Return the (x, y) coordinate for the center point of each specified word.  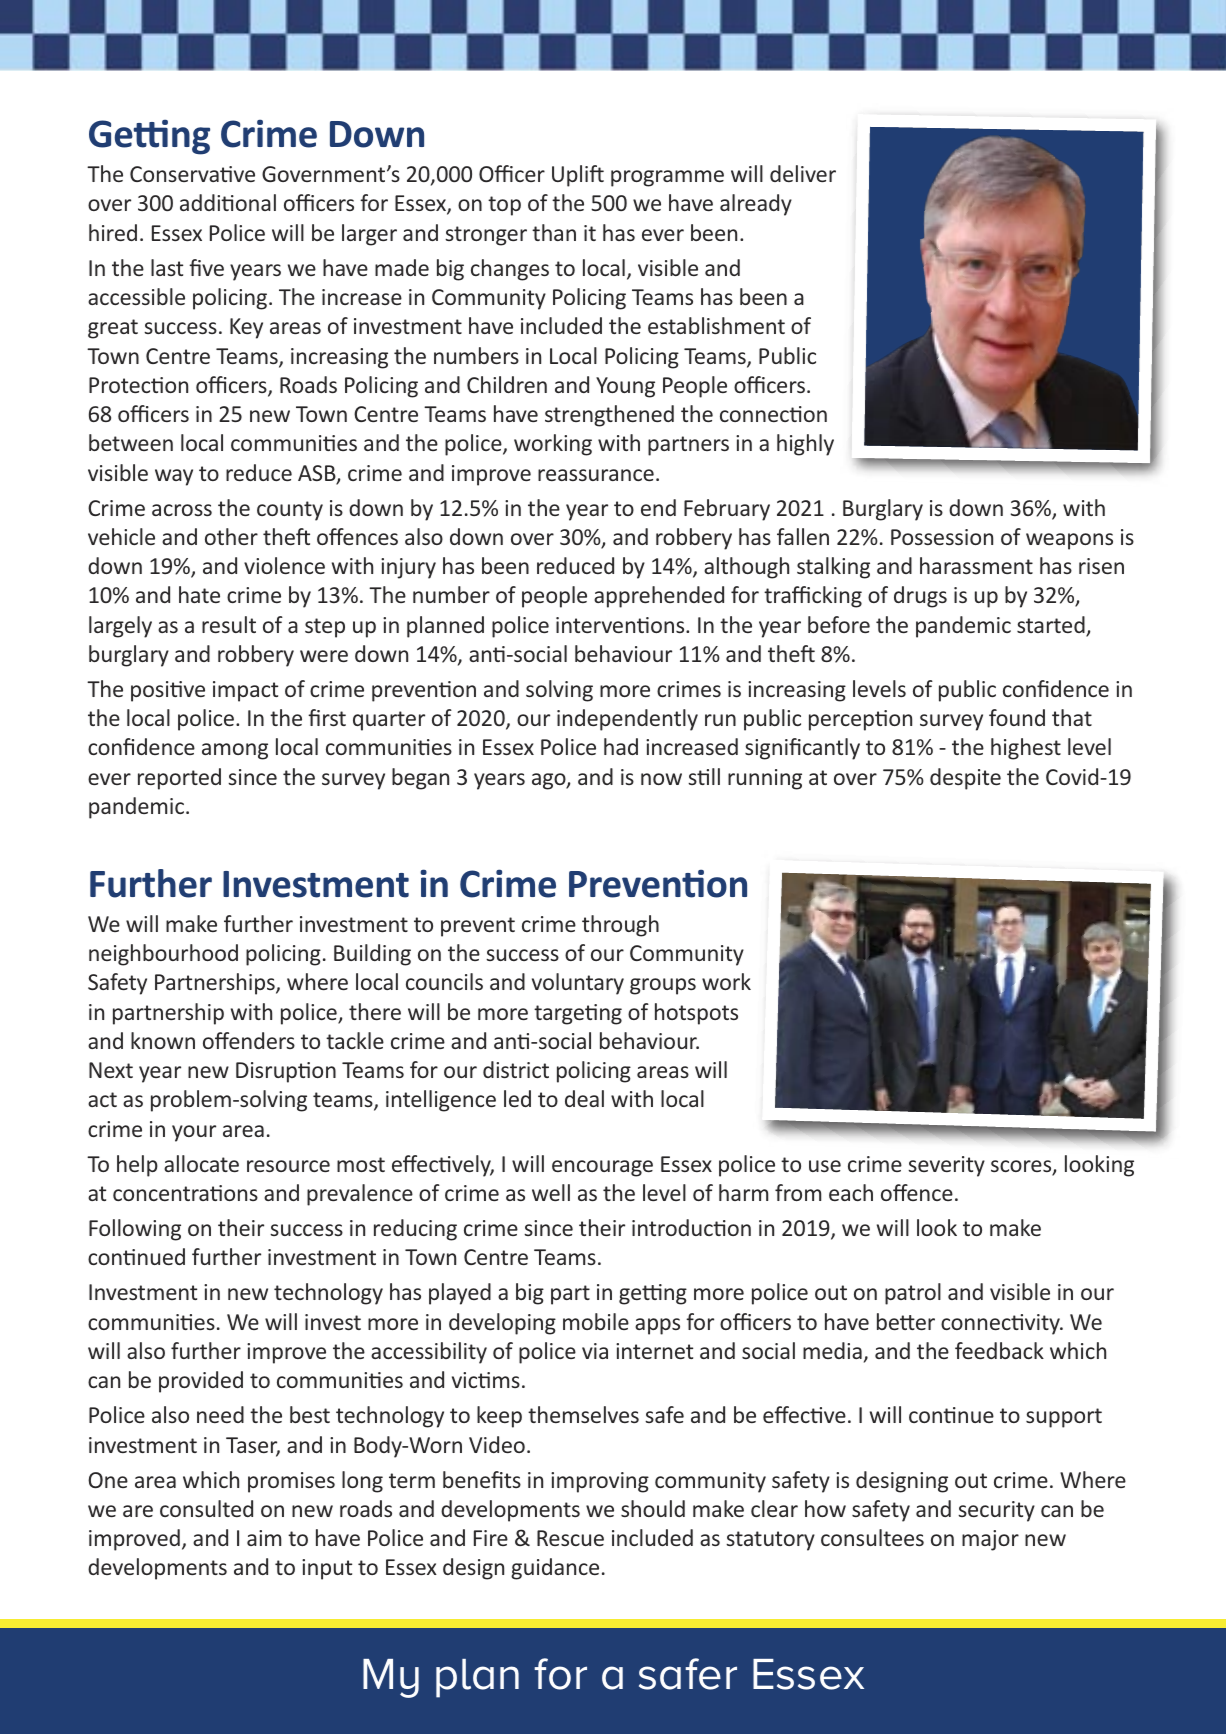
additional (228, 202)
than (554, 232)
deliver (803, 173)
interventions (621, 625)
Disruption (286, 1072)
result (229, 624)
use (825, 1166)
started (1052, 626)
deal (584, 1098)
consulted (206, 1508)
